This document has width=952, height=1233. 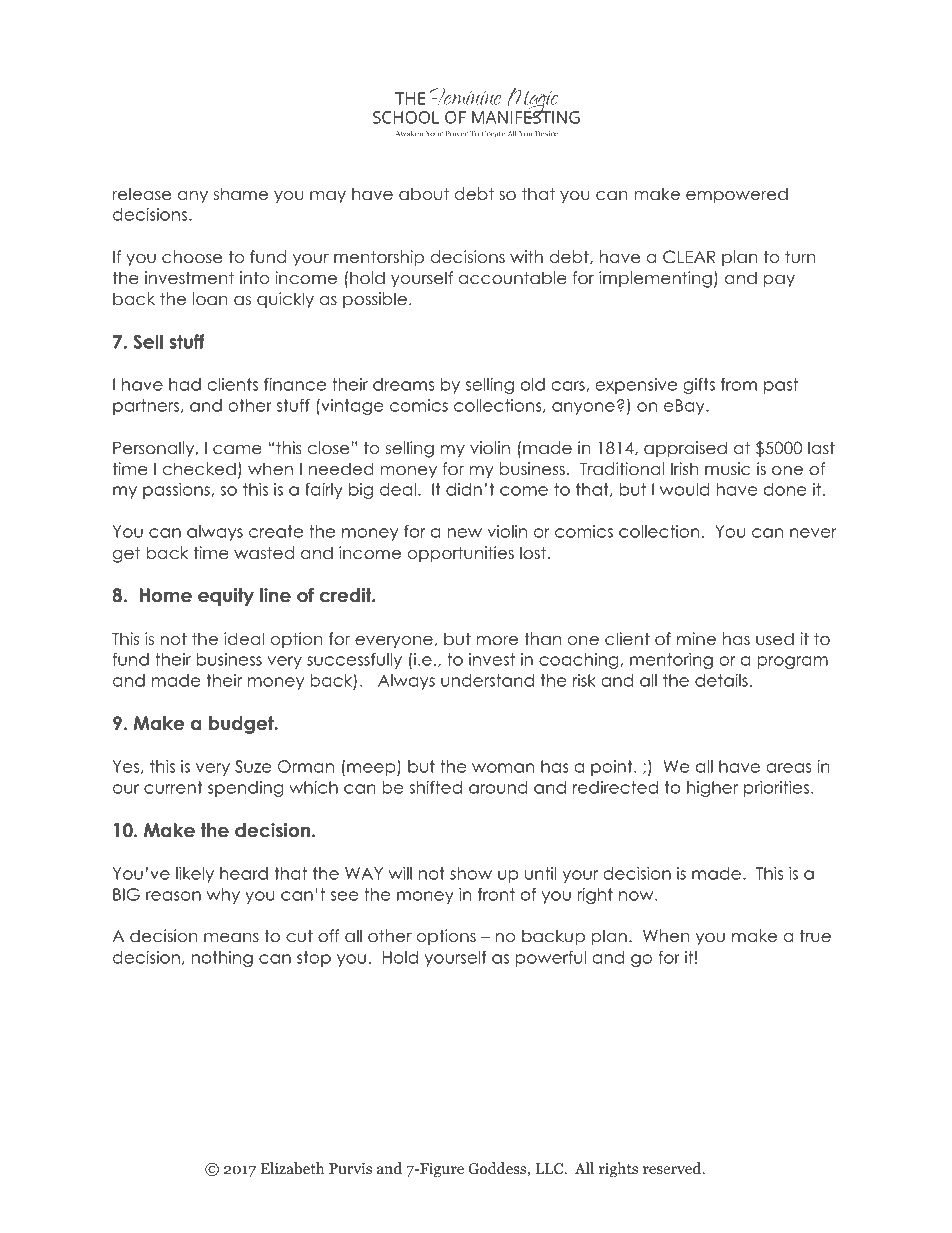 I want to click on understand, so click(x=487, y=680).
